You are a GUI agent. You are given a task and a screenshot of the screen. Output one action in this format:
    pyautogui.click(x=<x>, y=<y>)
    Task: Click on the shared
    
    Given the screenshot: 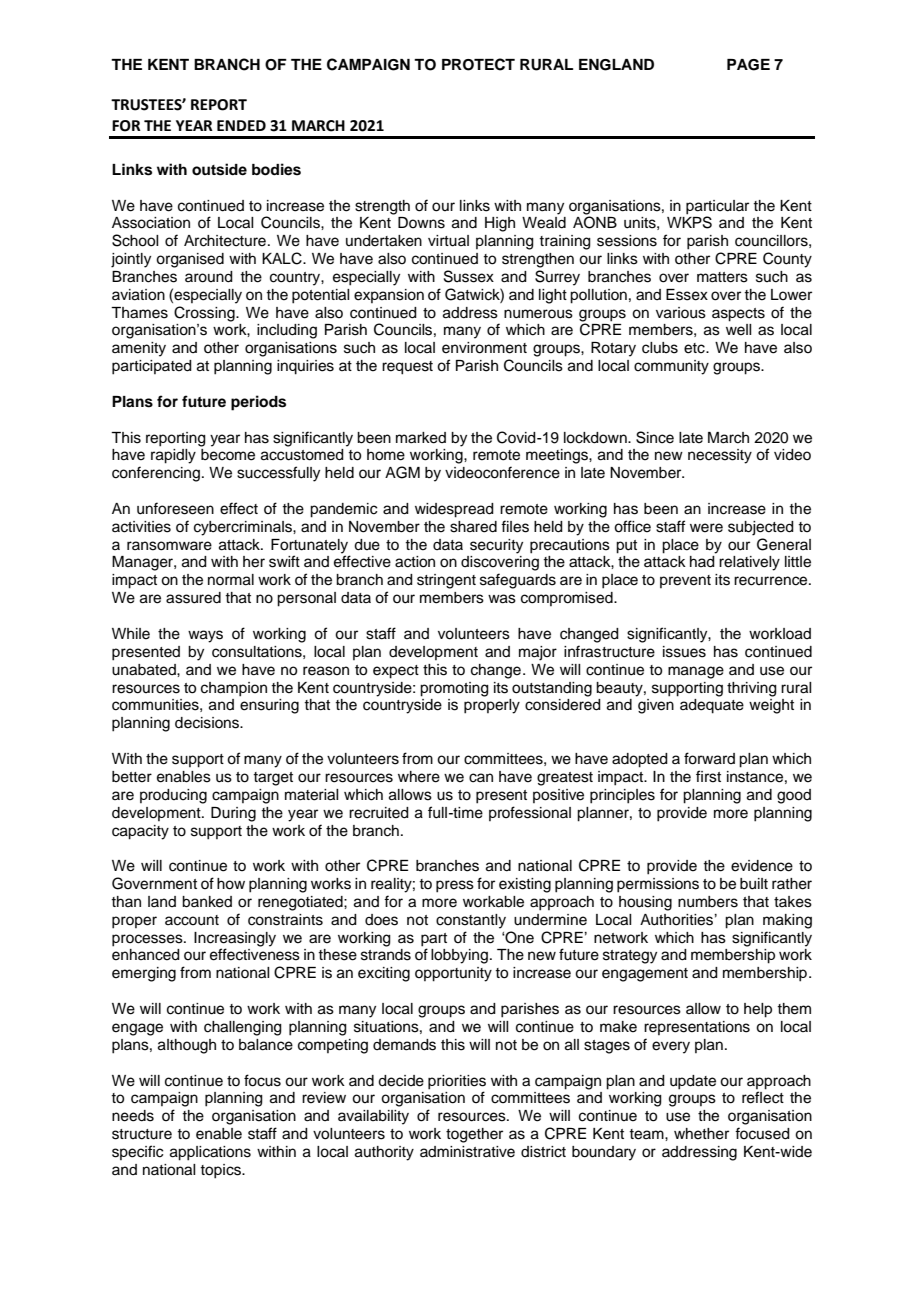 What is the action you would take?
    pyautogui.click(x=473, y=527)
